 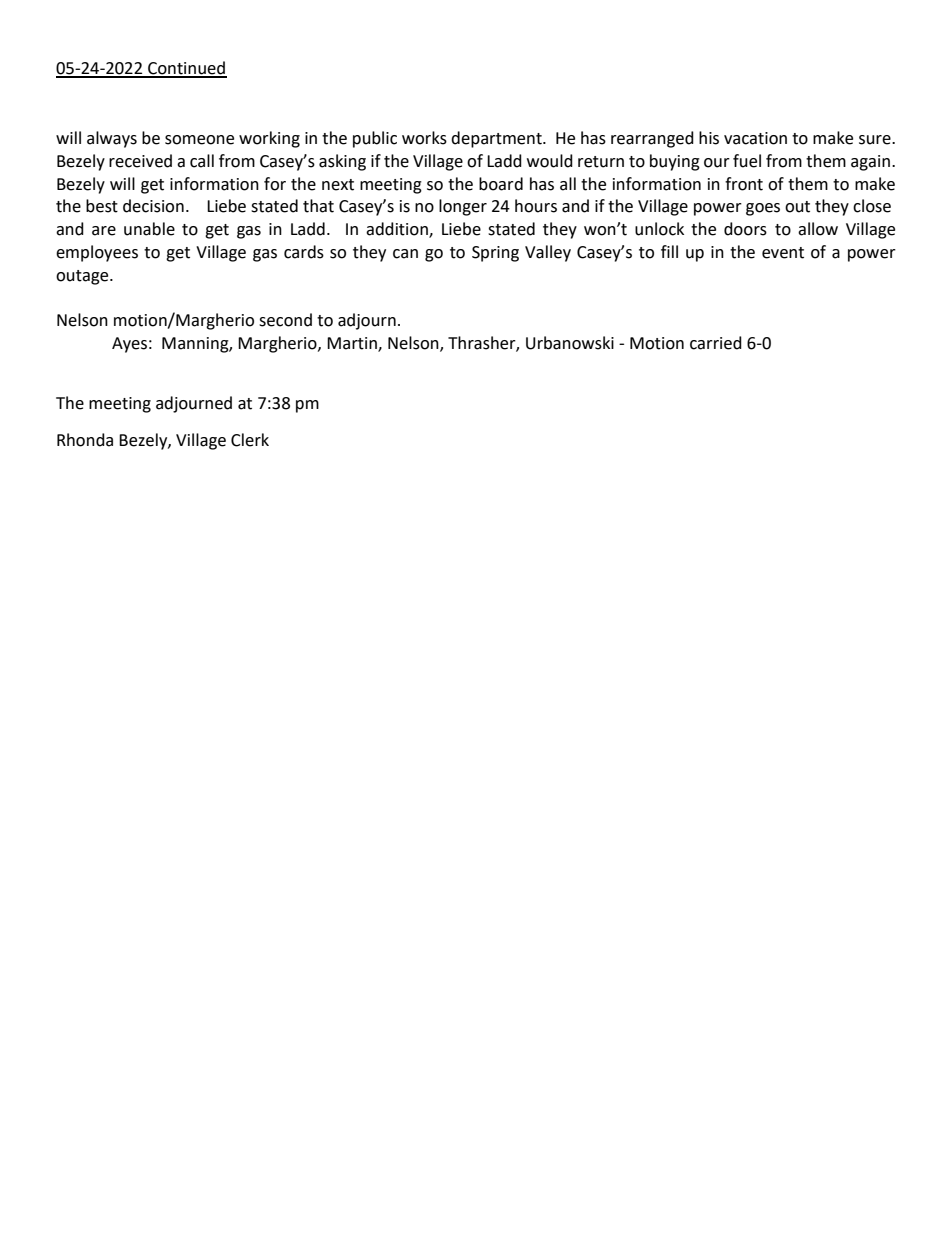 What do you see at coordinates (199, 140) in the screenshot?
I see `someone` at bounding box center [199, 140].
